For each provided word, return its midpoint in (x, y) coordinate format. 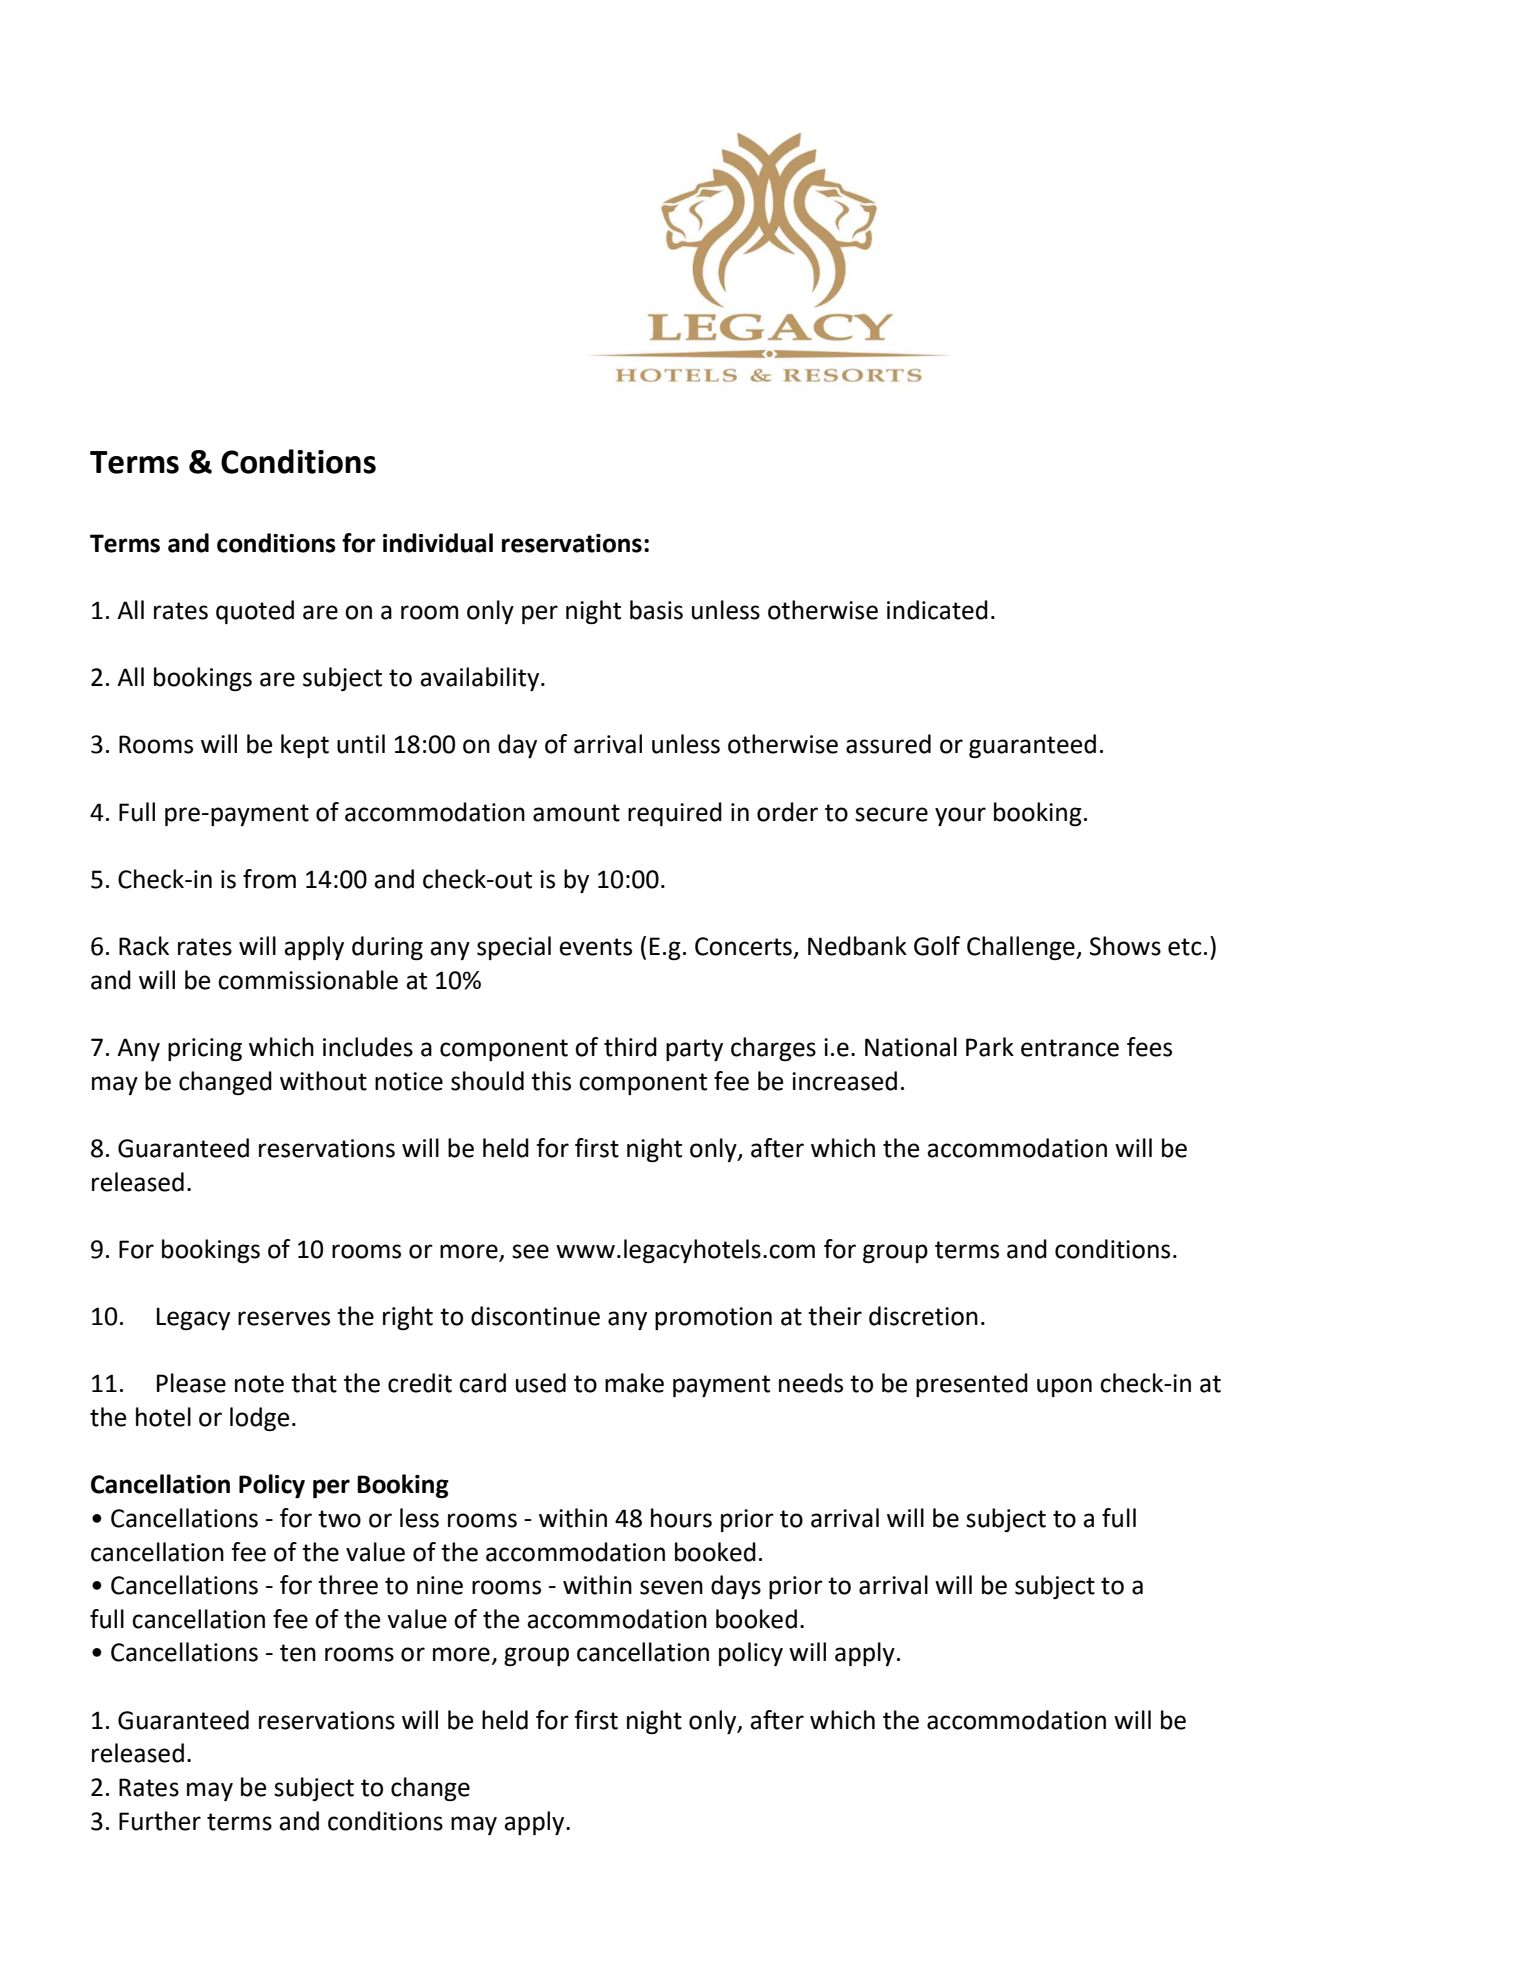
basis (656, 610)
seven (671, 1587)
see (530, 1251)
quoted (255, 612)
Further (160, 1821)
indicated (937, 610)
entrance (1070, 1048)
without (323, 1081)
